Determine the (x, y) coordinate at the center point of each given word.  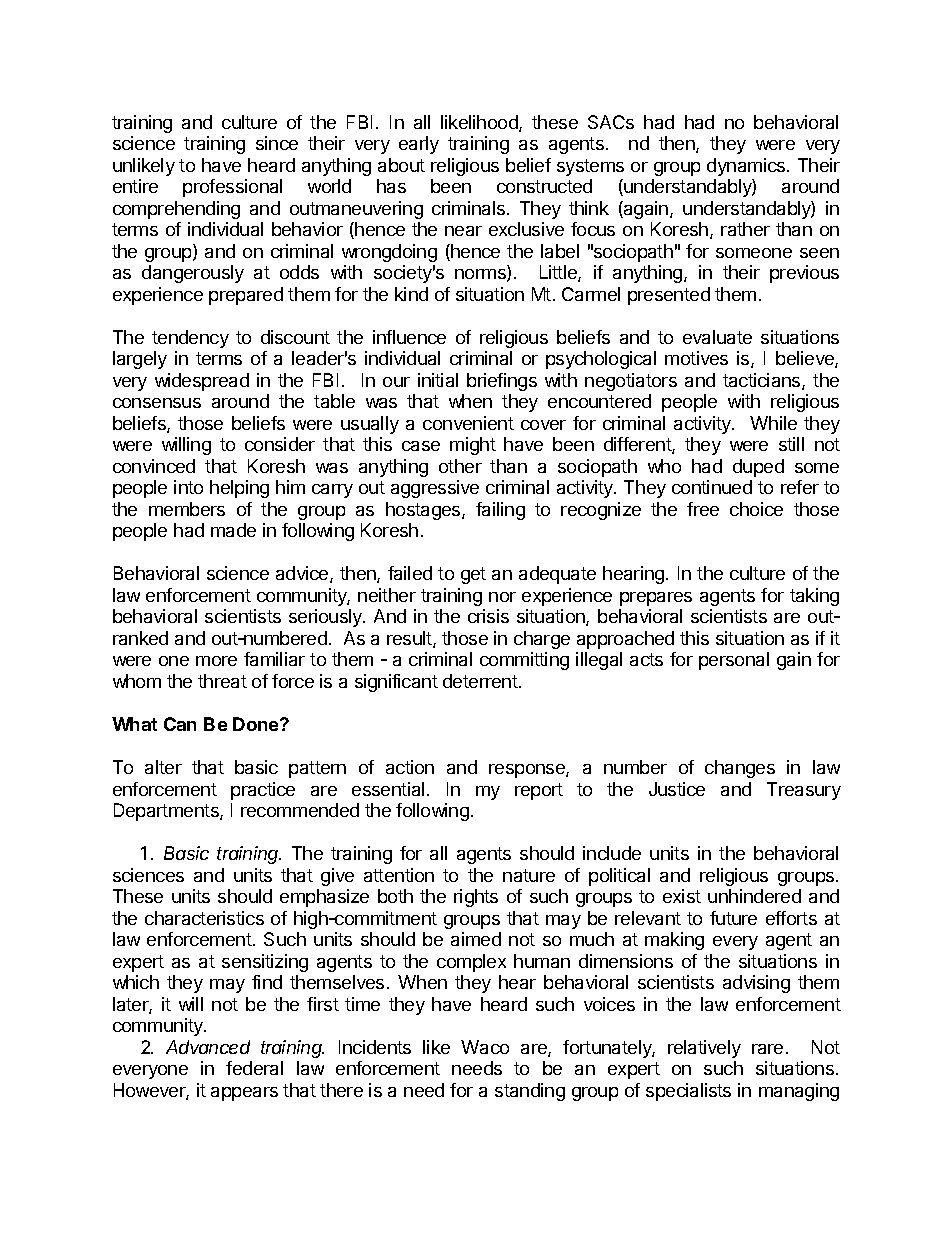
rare (767, 1049)
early (419, 145)
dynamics (747, 167)
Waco (485, 1047)
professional (232, 188)
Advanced (208, 1047)
